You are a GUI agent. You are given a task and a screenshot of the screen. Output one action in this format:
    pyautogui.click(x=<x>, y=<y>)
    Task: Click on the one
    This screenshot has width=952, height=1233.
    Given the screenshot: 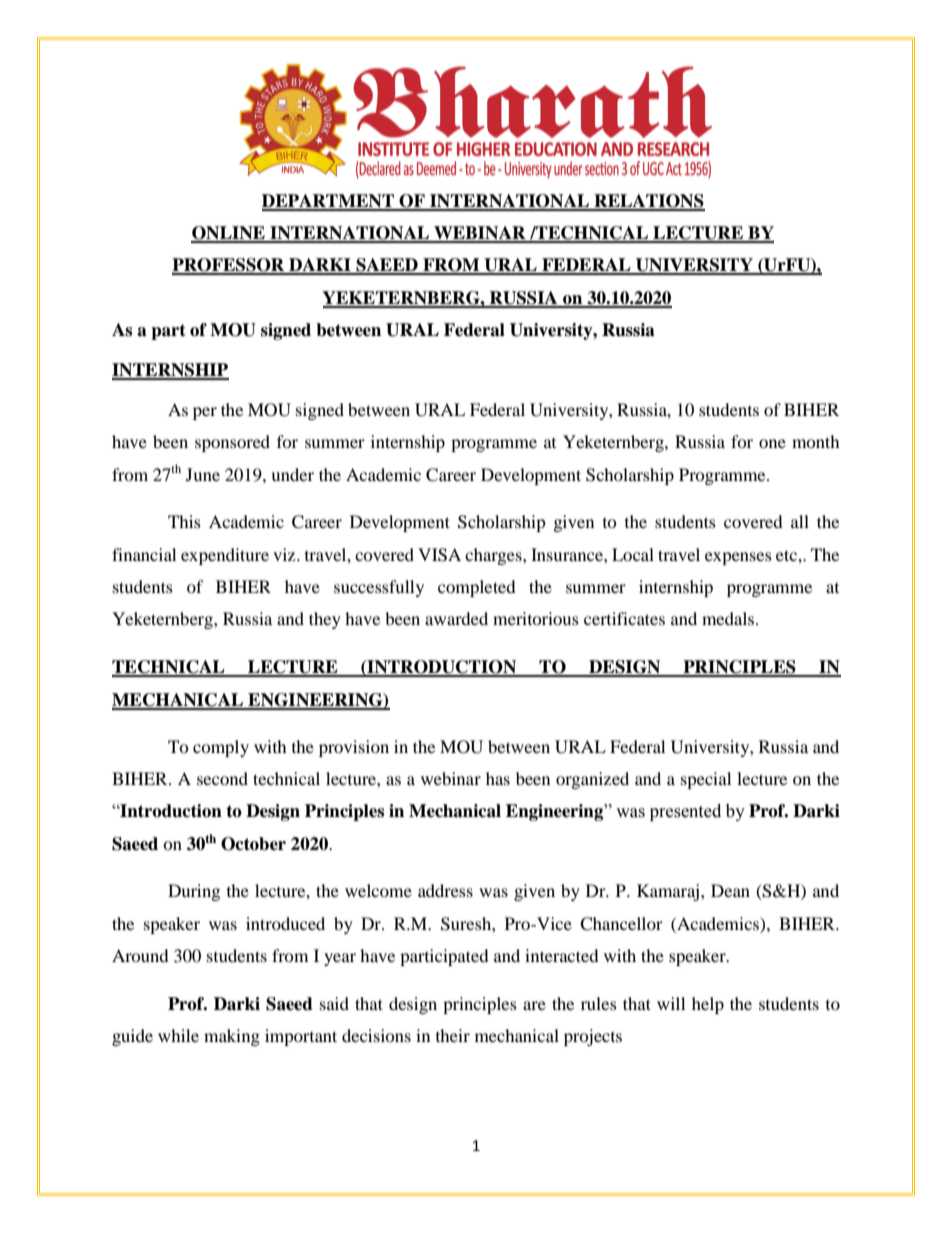 What is the action you would take?
    pyautogui.click(x=772, y=443)
